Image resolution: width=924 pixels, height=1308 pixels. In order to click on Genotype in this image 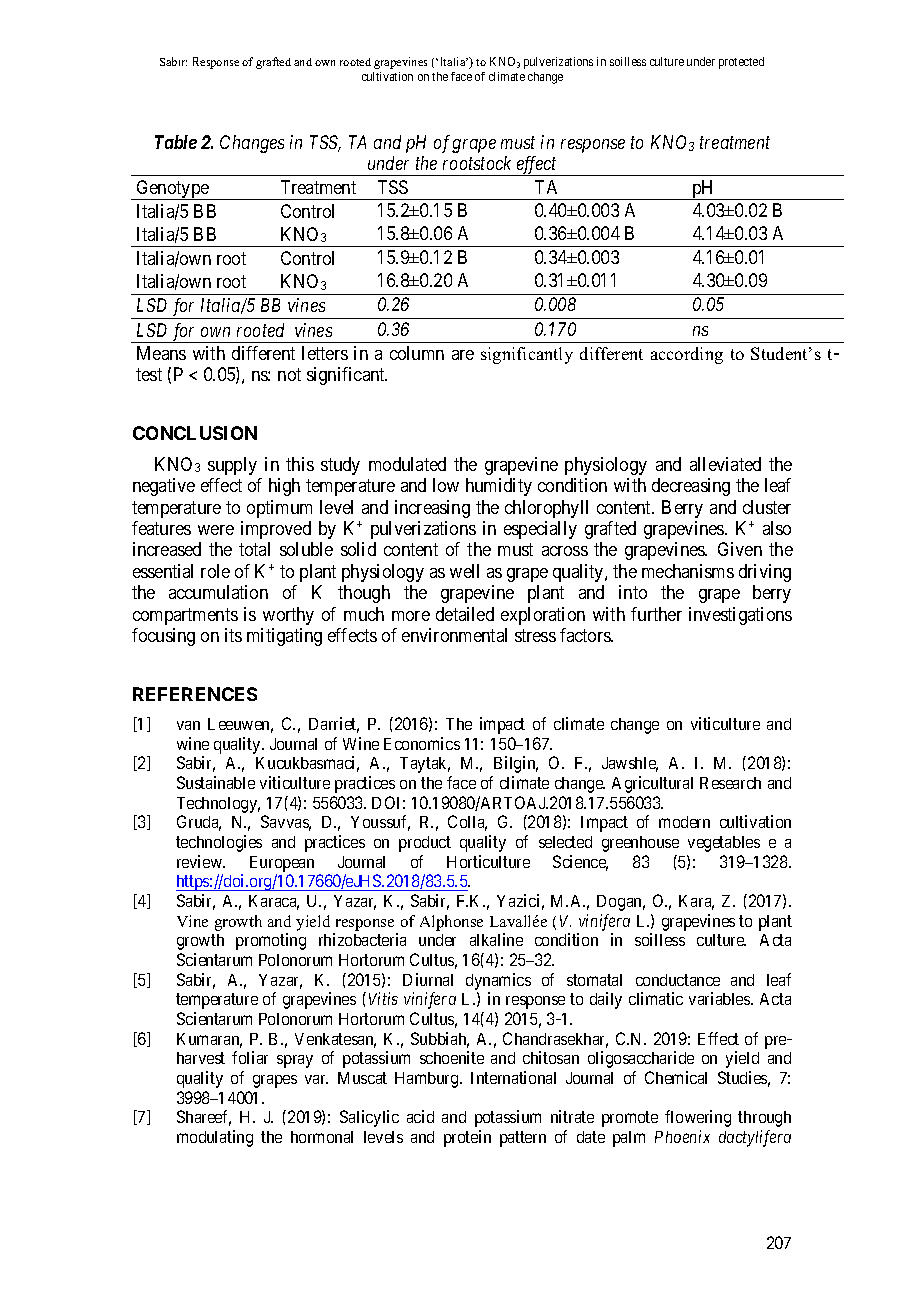, I will do `click(173, 190)`.
